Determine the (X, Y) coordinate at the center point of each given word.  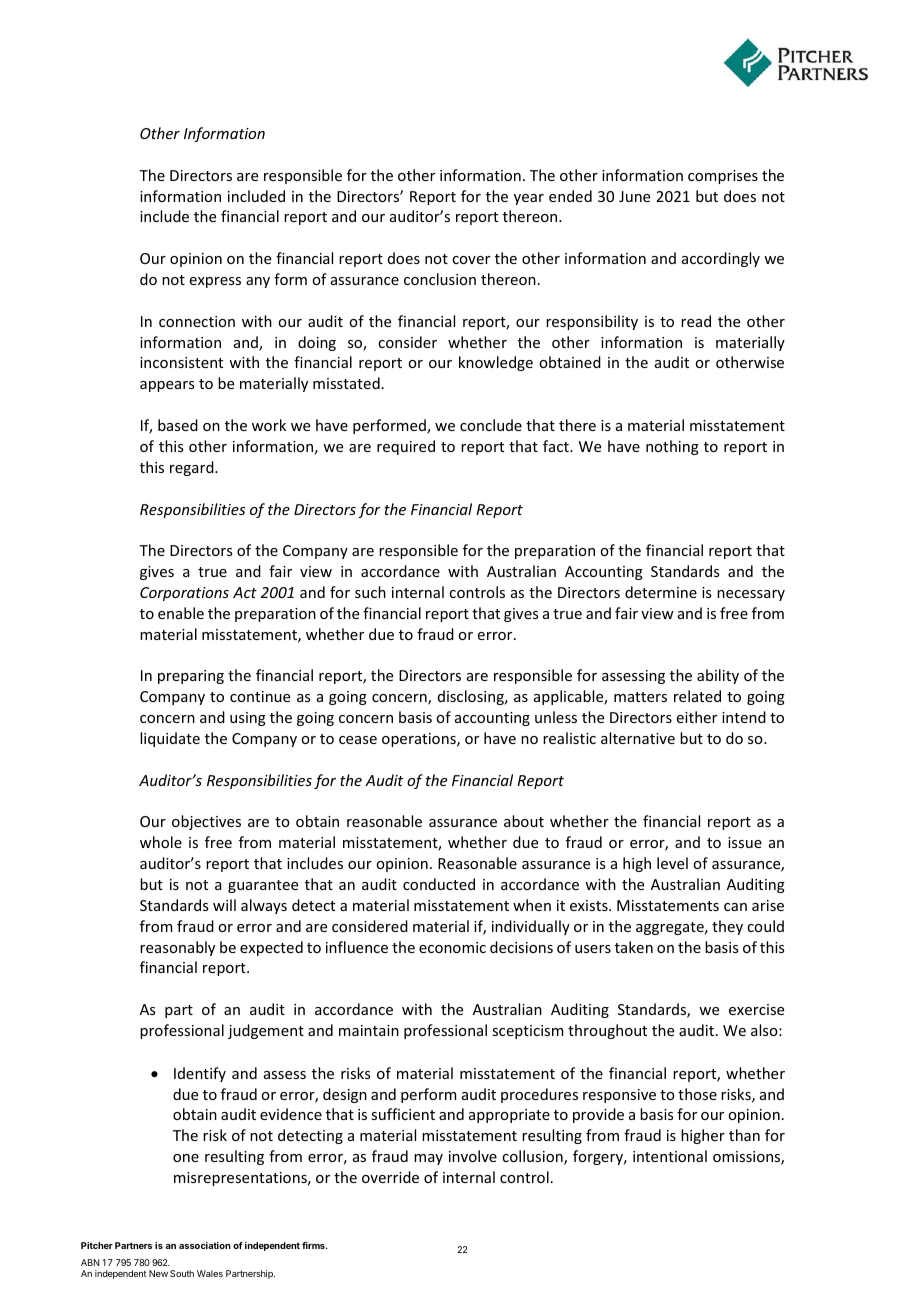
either (697, 717)
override (390, 1177)
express (215, 282)
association (205, 1245)
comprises (723, 177)
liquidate (170, 739)
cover (471, 260)
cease (358, 740)
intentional (670, 1156)
